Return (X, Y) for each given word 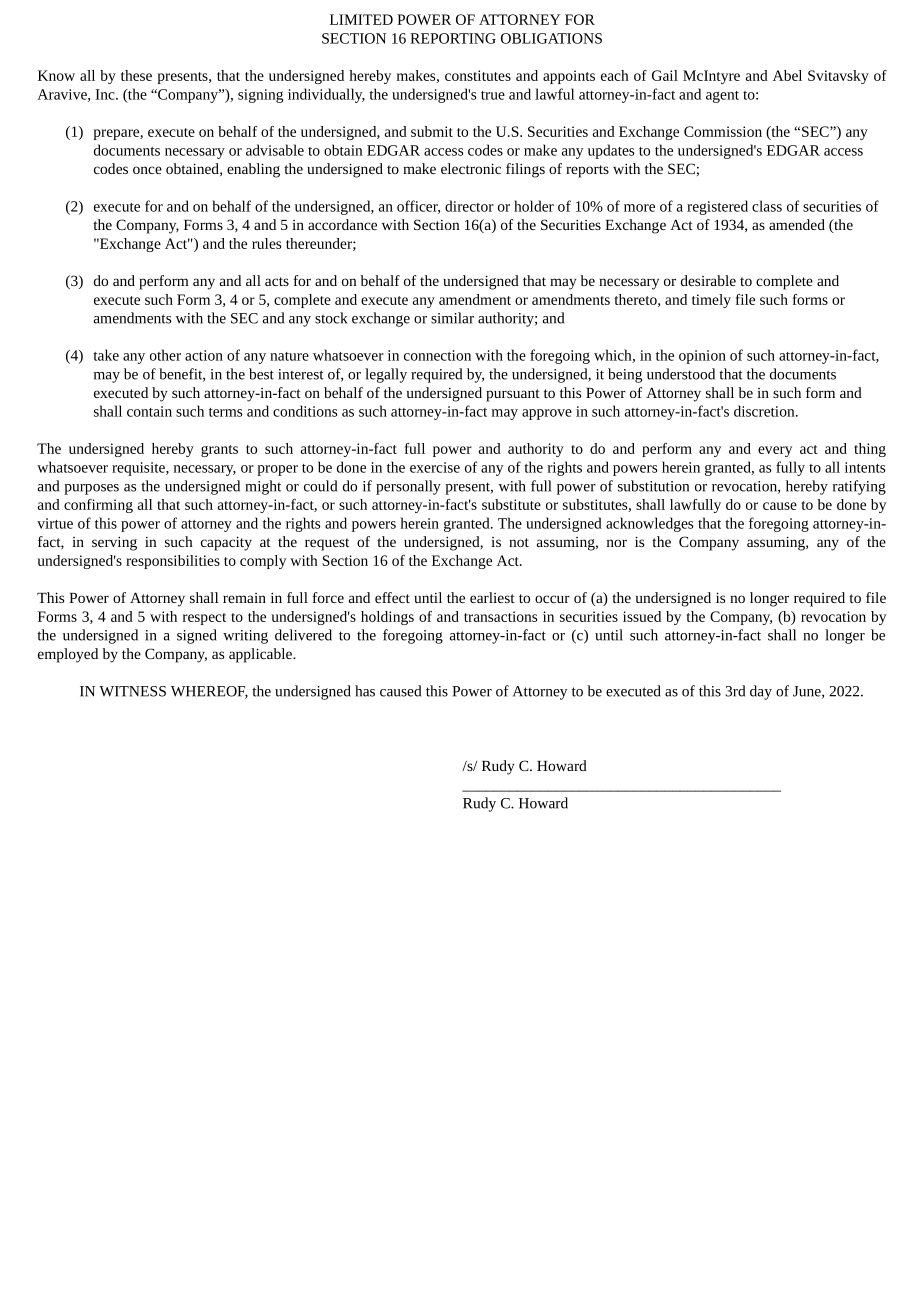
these (136, 75)
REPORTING (453, 38)
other (165, 355)
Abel (787, 75)
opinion (702, 357)
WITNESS (132, 691)
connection (437, 355)
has (365, 691)
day (761, 692)
